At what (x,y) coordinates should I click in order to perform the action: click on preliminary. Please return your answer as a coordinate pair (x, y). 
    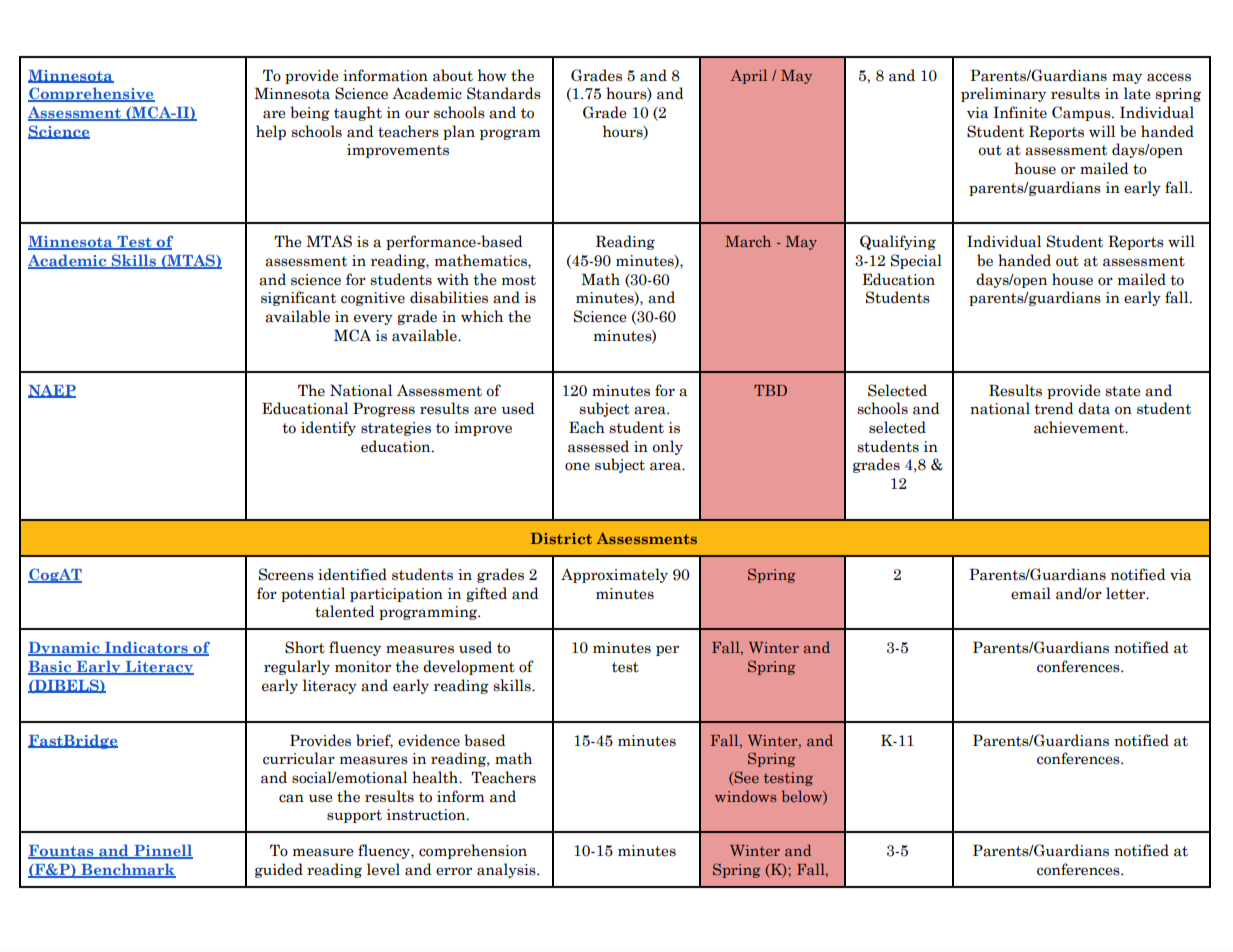
    Looking at the image, I should click on (1003, 94).
